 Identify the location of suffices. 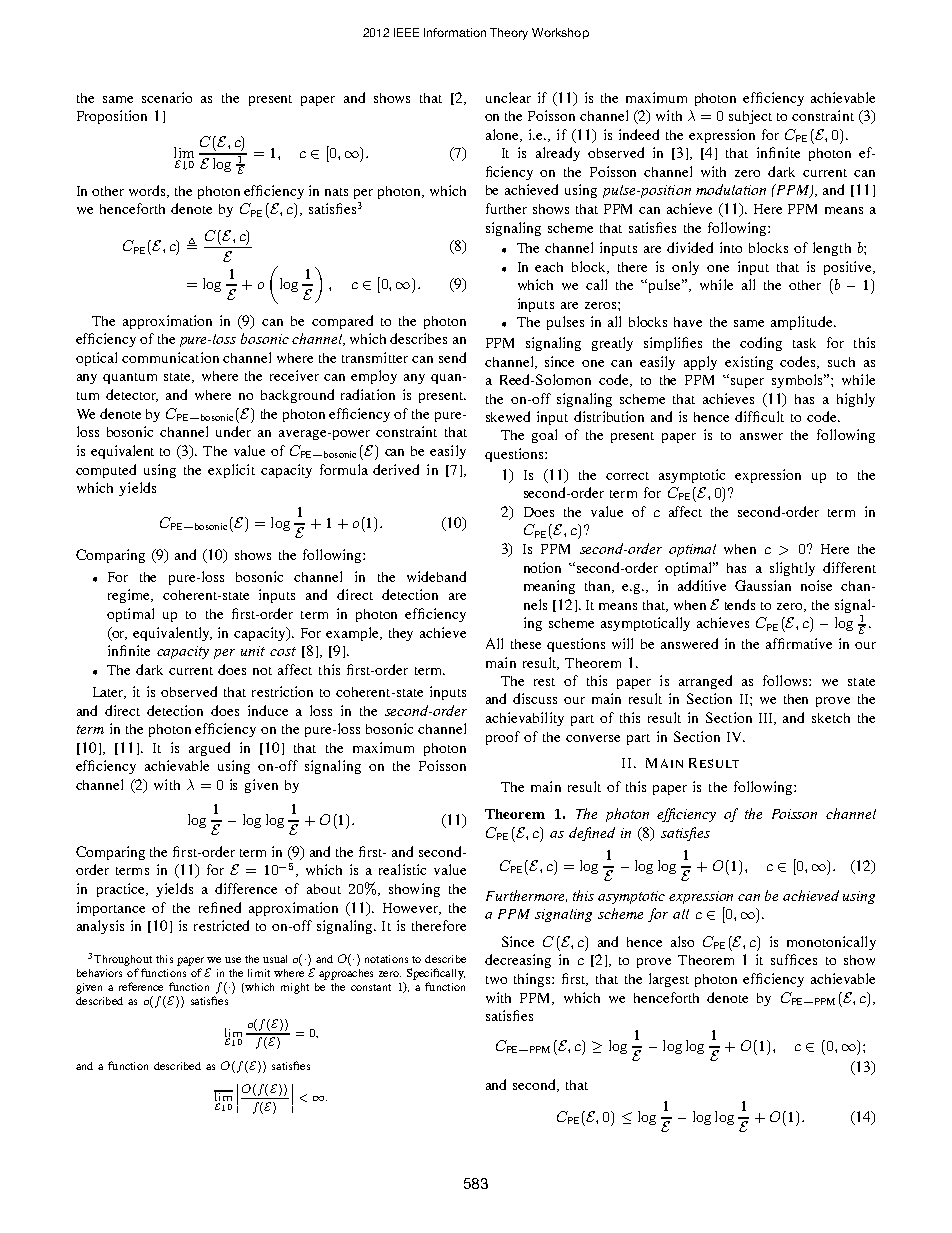
(794, 959).
